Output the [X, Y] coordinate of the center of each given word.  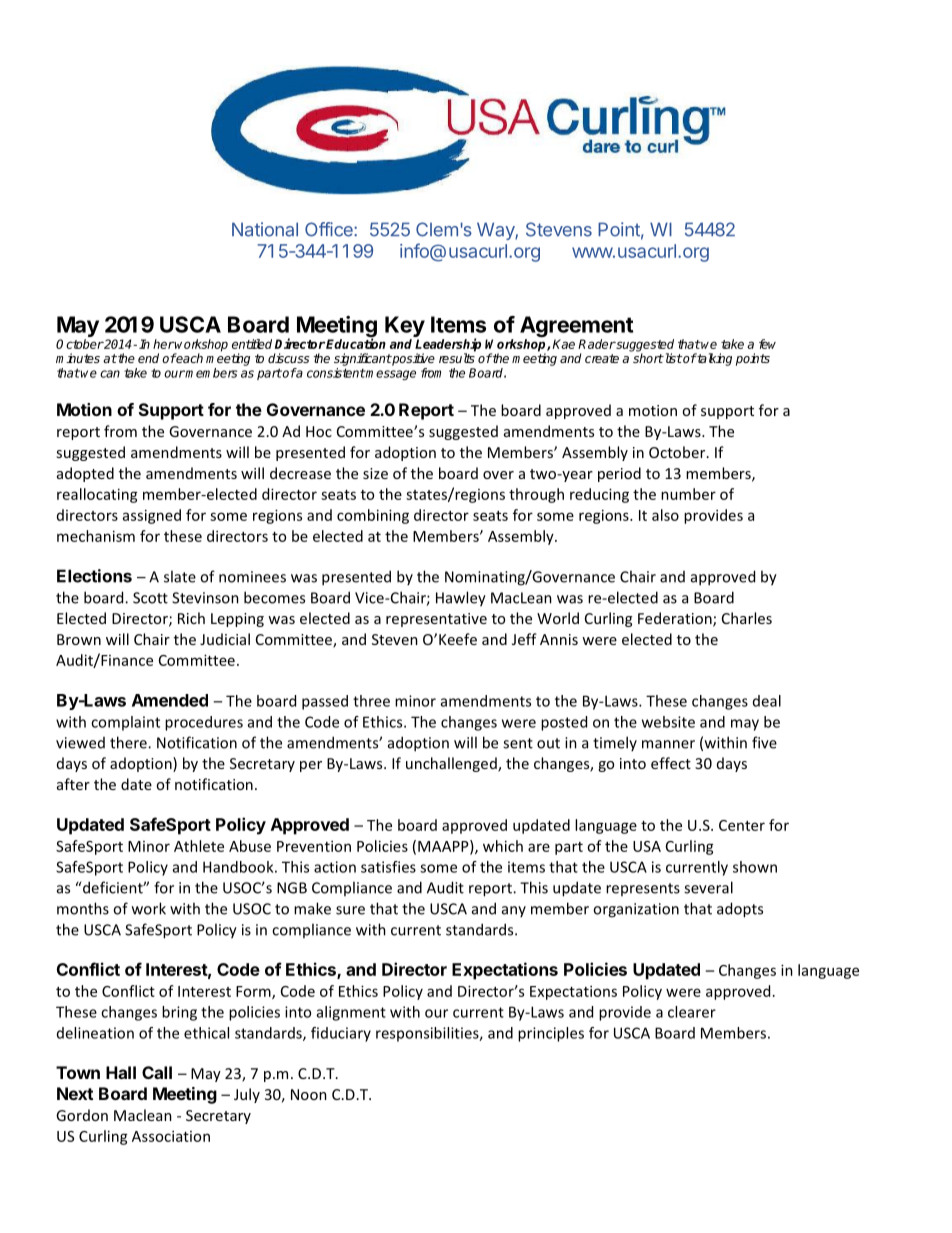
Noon [309, 1094]
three [371, 701]
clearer [692, 1012]
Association [171, 1136]
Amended [170, 700]
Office [330, 229]
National [265, 229]
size [375, 473]
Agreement [576, 328]
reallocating [97, 495]
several [708, 887]
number [688, 494]
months [83, 908]
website [668, 722]
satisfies [388, 867]
